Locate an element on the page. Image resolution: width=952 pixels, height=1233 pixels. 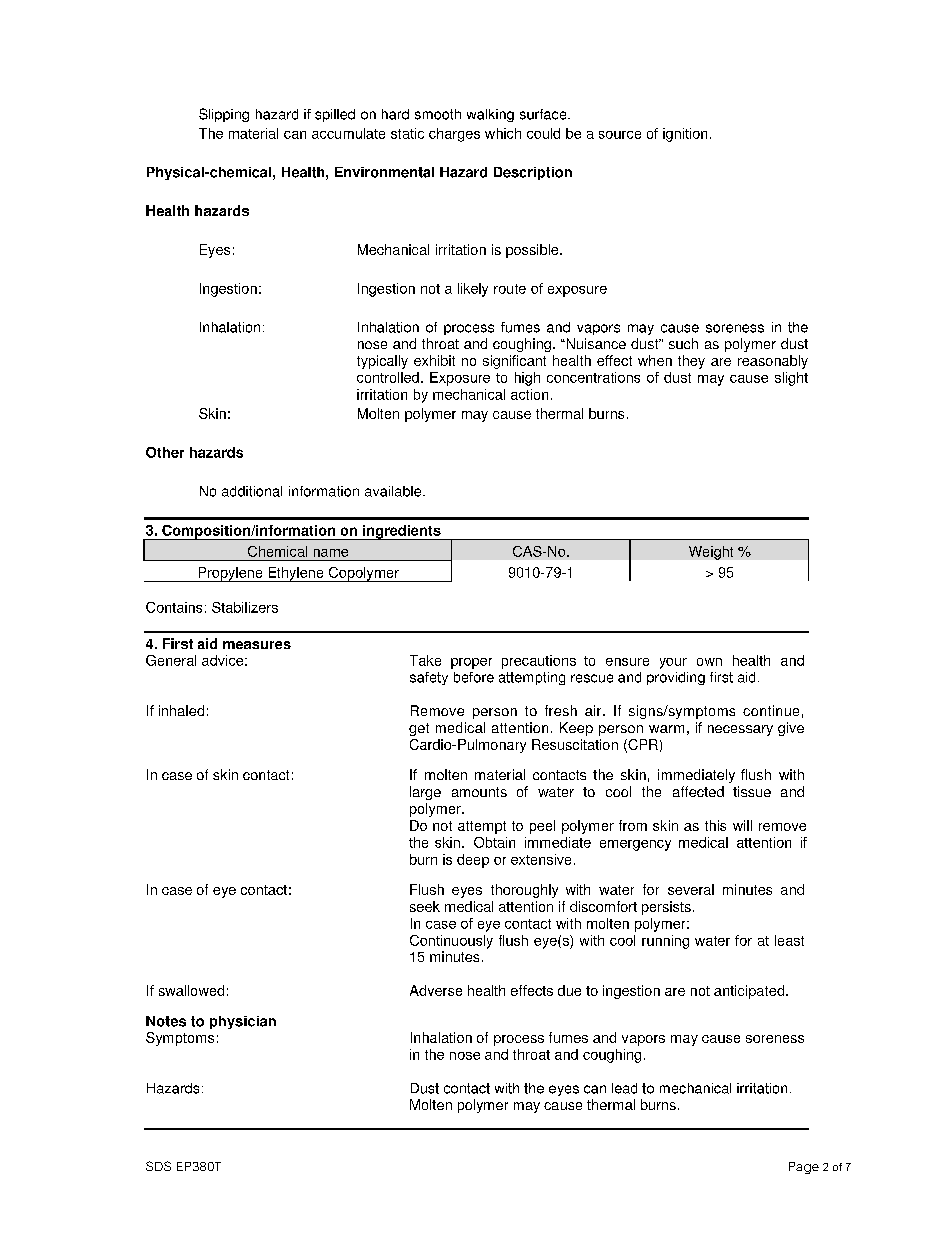
ignition is located at coordinates (685, 135).
